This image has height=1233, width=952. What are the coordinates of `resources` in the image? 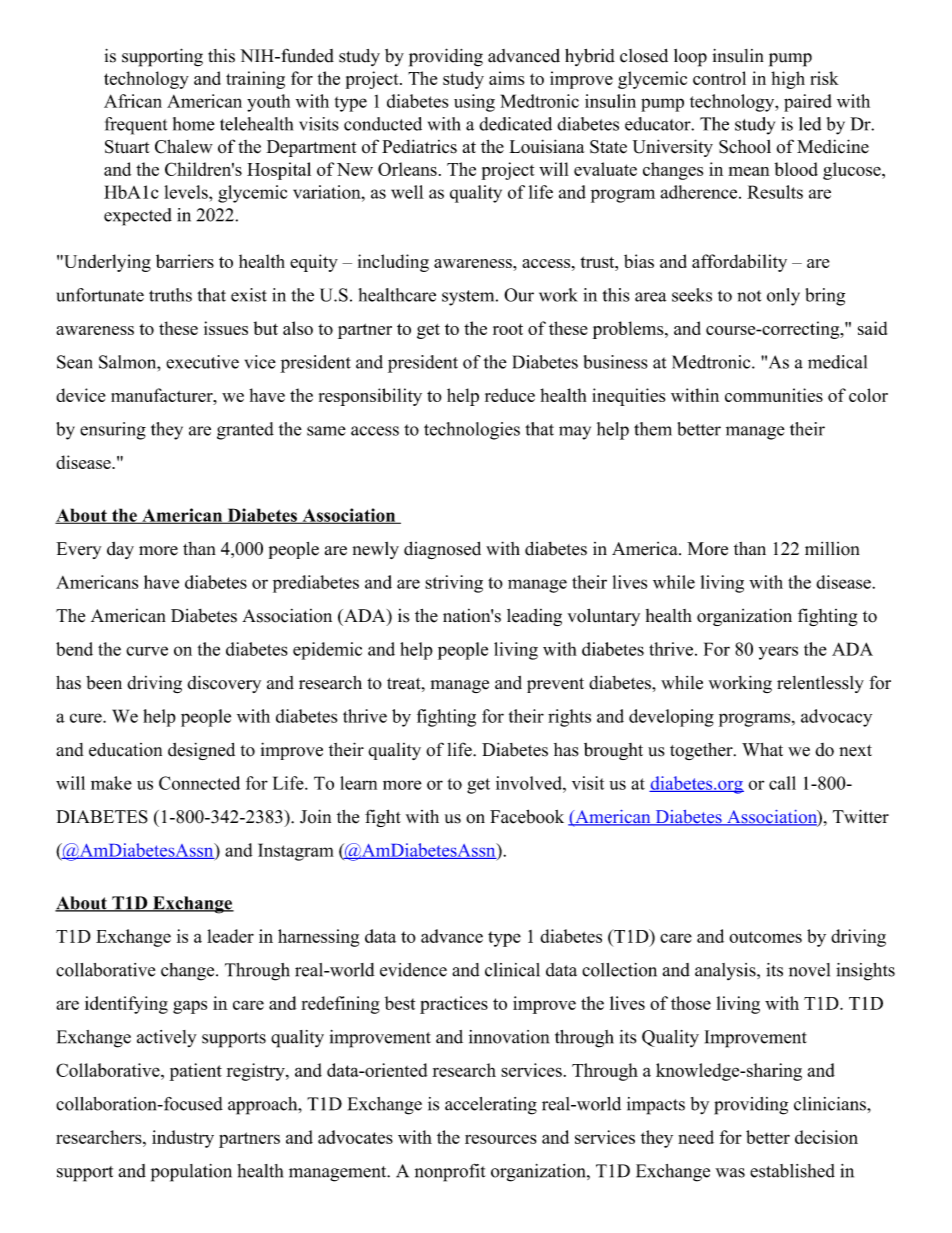 It's located at (501, 1139).
